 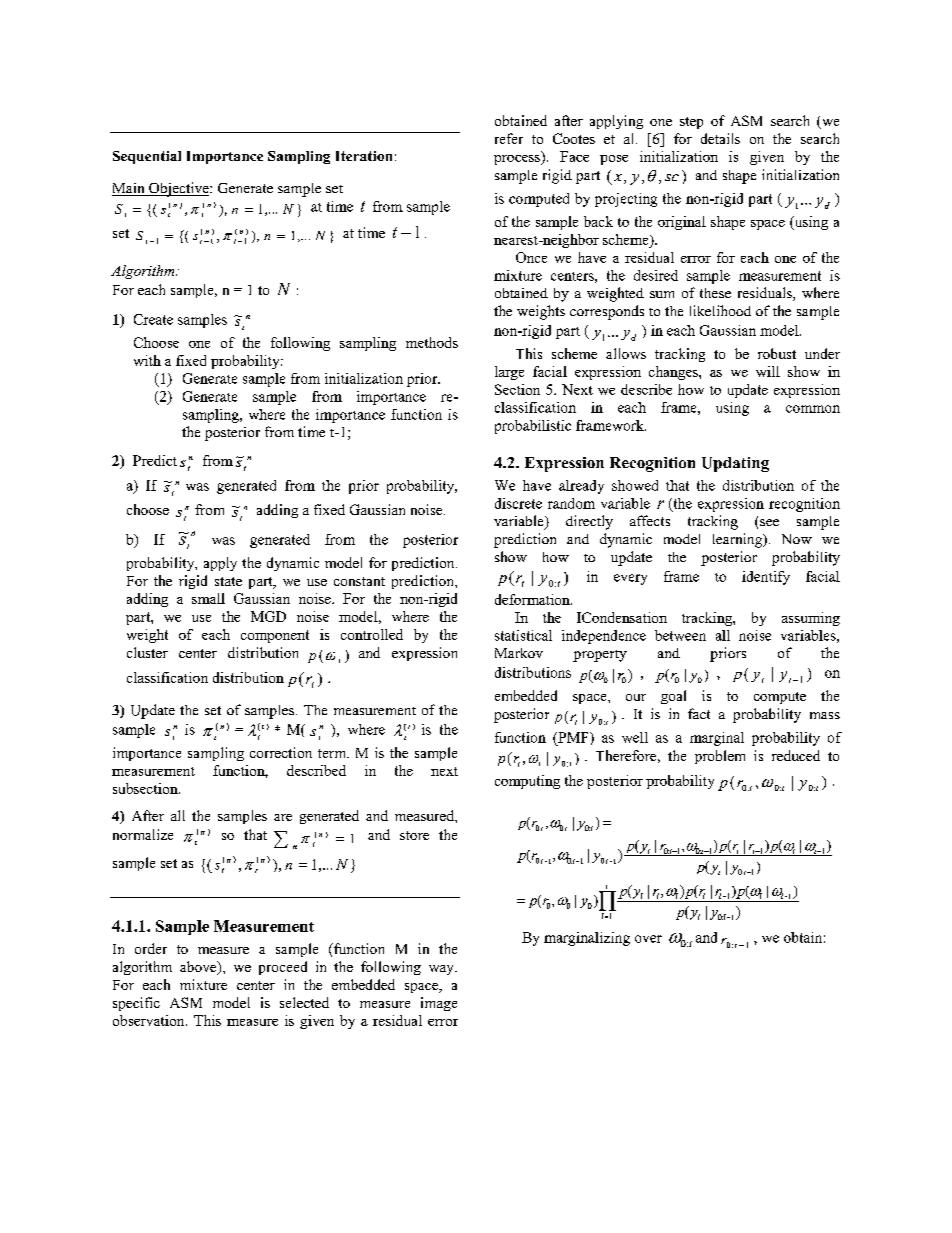 What do you see at coordinates (699, 713) in the screenshot?
I see `fact` at bounding box center [699, 713].
